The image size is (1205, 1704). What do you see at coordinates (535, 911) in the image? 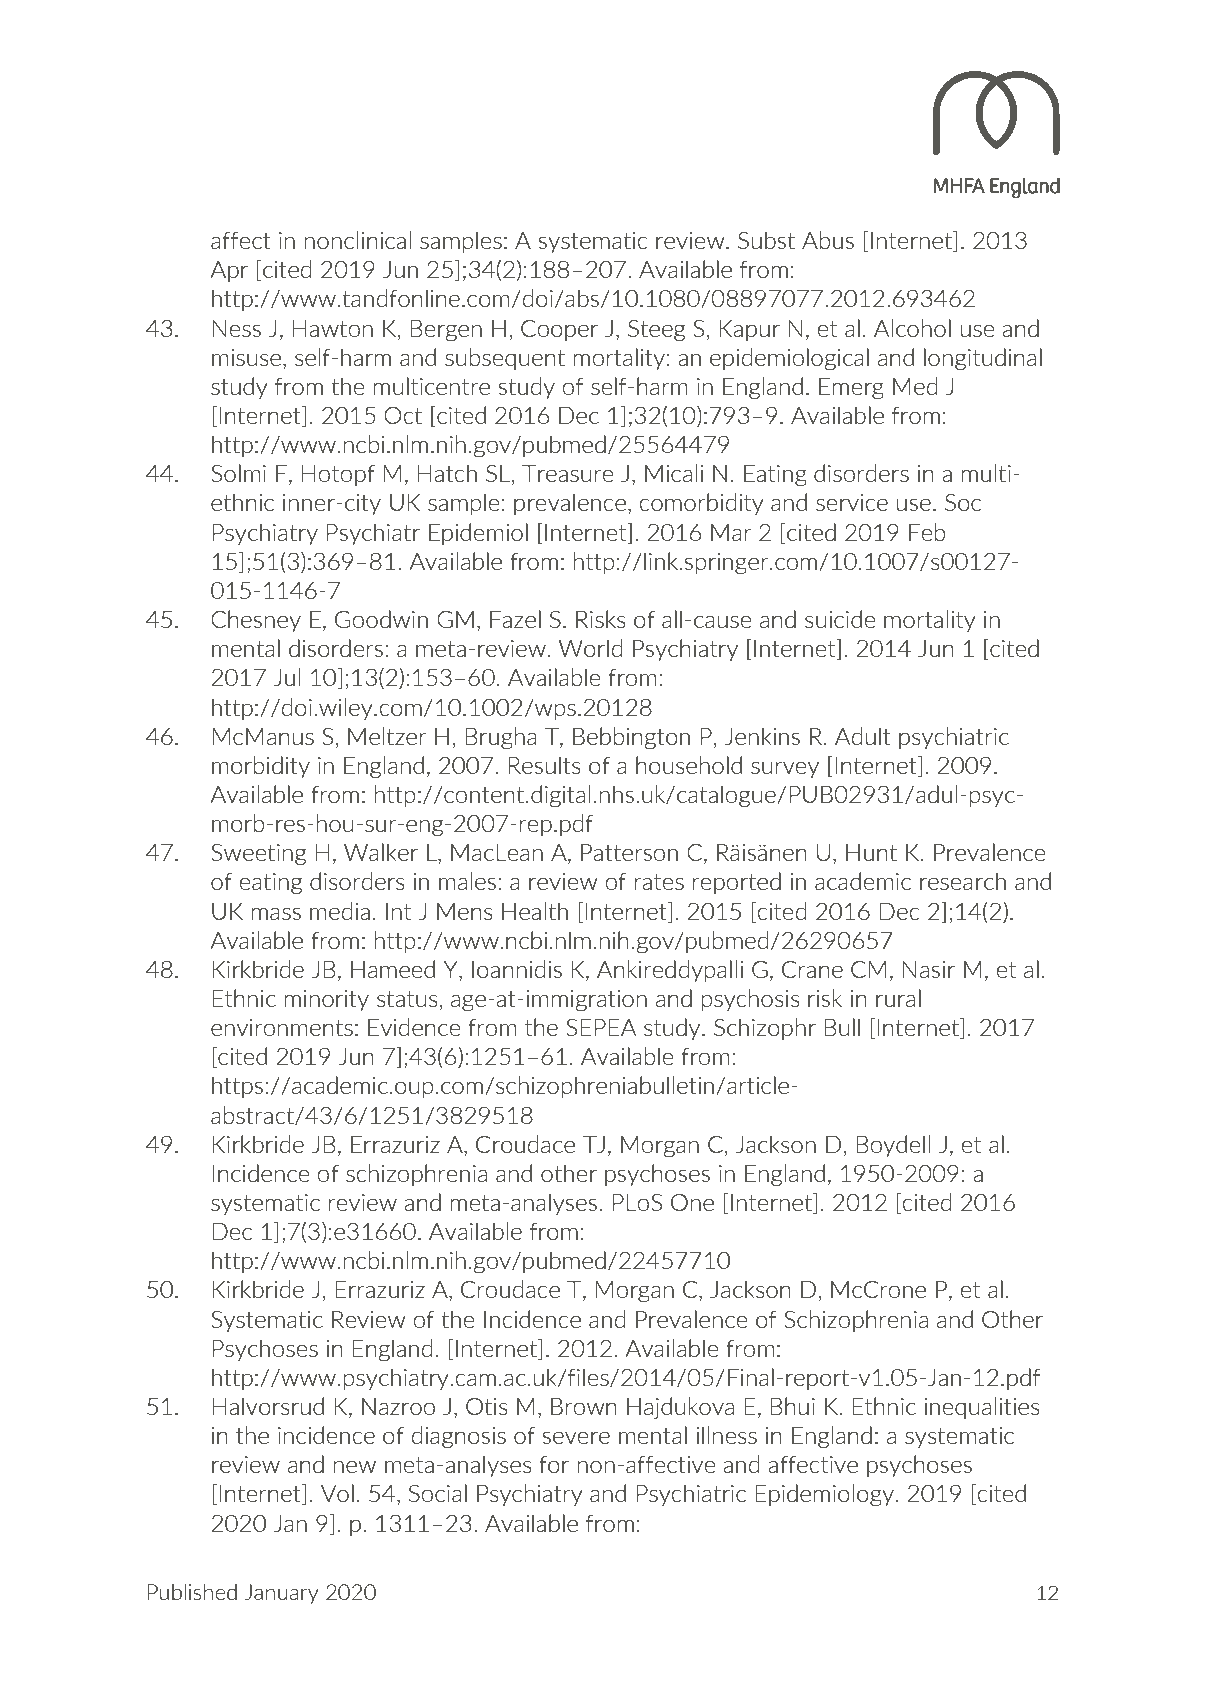
I see `Health` at bounding box center [535, 911].
